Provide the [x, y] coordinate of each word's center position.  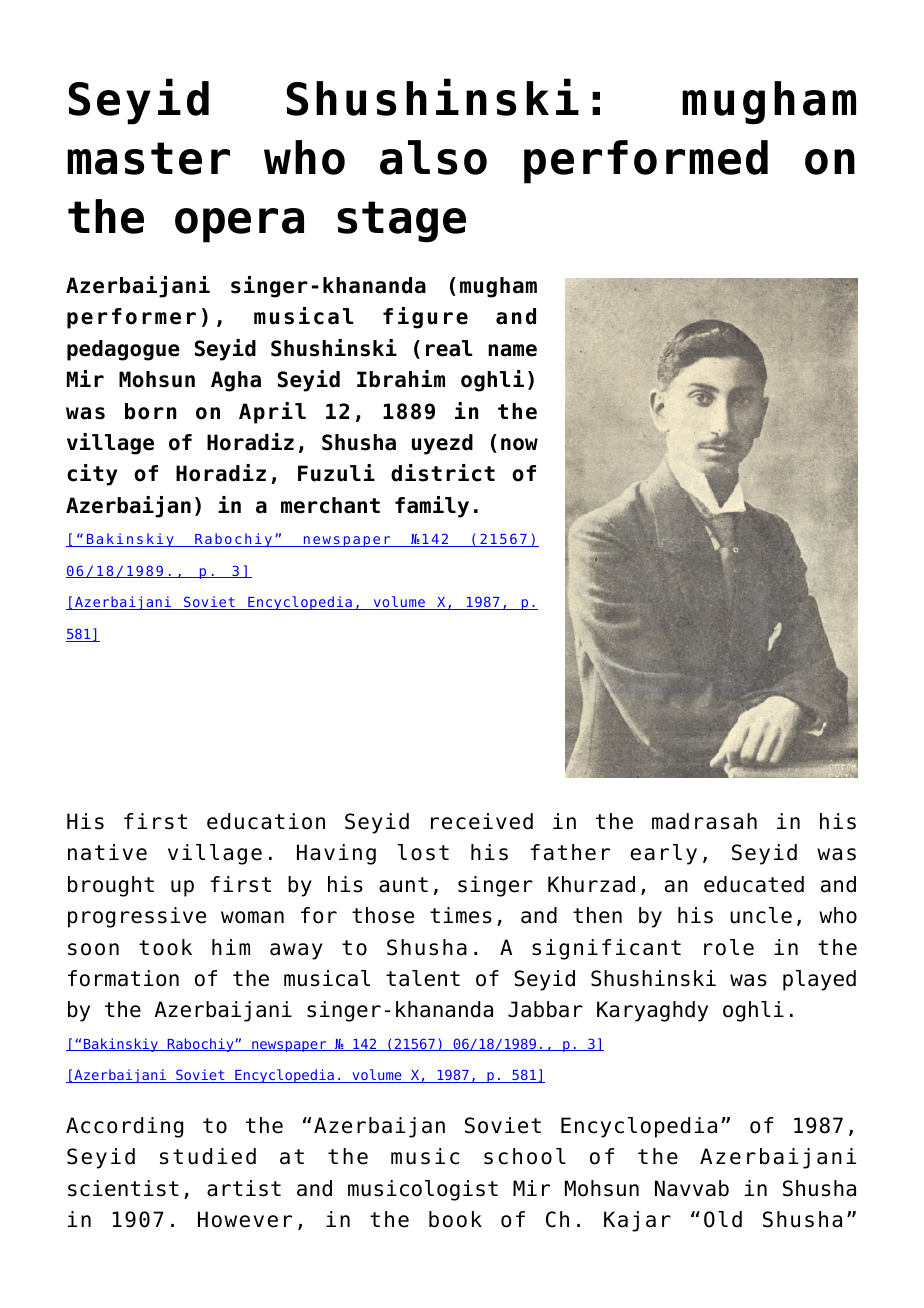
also [433, 157]
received [482, 821]
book [455, 1219]
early [663, 854]
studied [208, 1156]
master [148, 158]
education [266, 821]
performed [646, 162]
